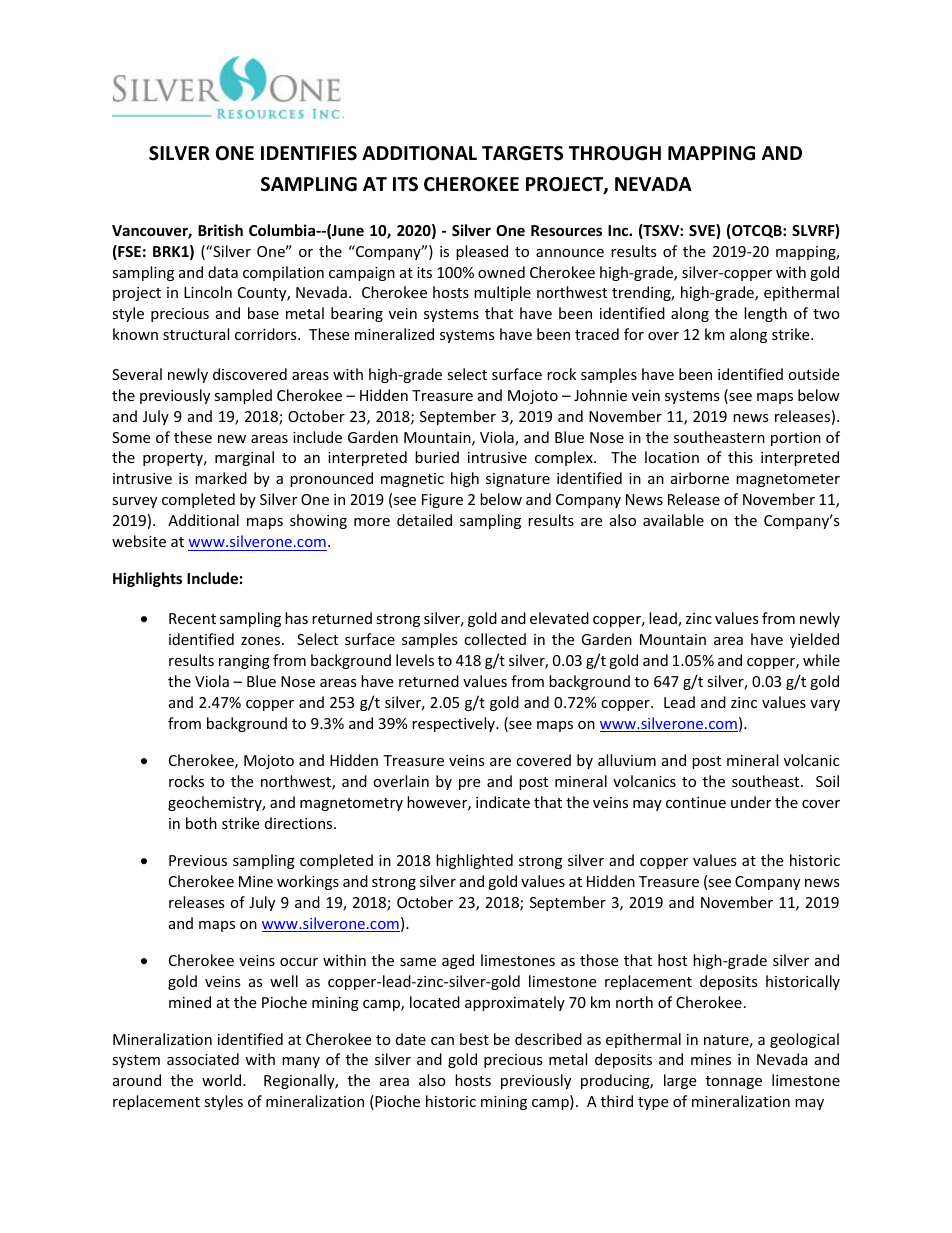 This image has width=952, height=1233. Describe the element at coordinates (814, 640) in the image. I see `yielded` at that location.
